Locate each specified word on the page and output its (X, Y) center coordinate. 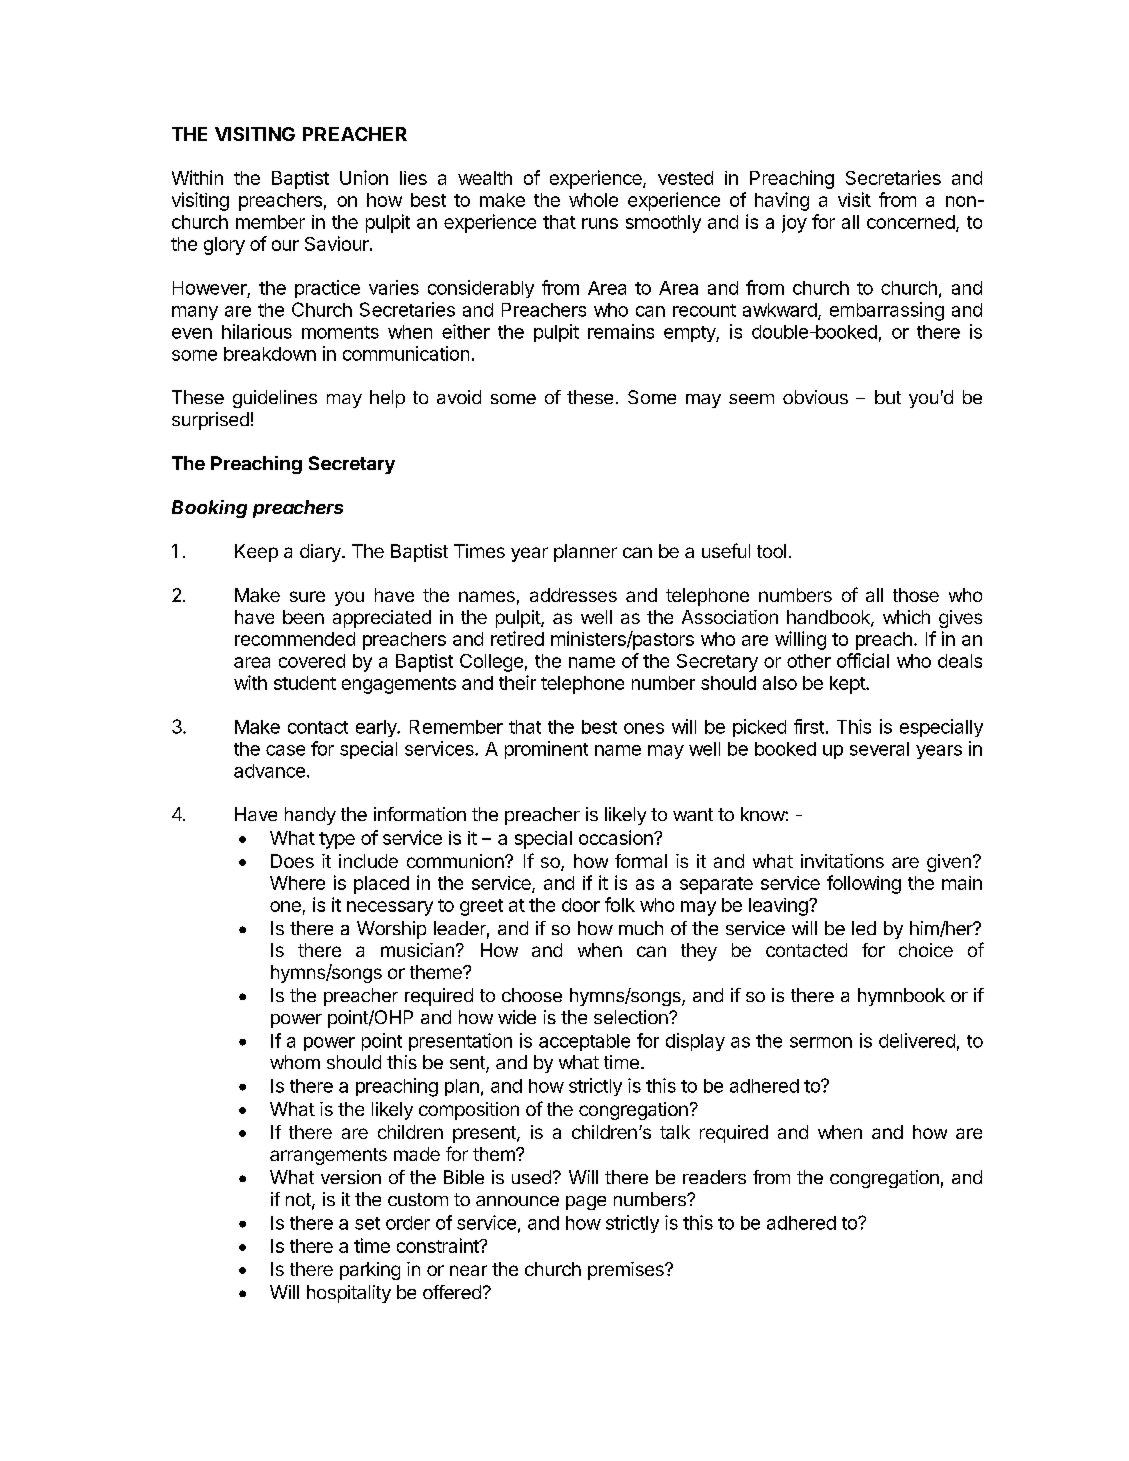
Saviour (338, 243)
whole (593, 200)
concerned (911, 222)
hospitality (349, 1294)
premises (627, 1271)
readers (714, 1177)
